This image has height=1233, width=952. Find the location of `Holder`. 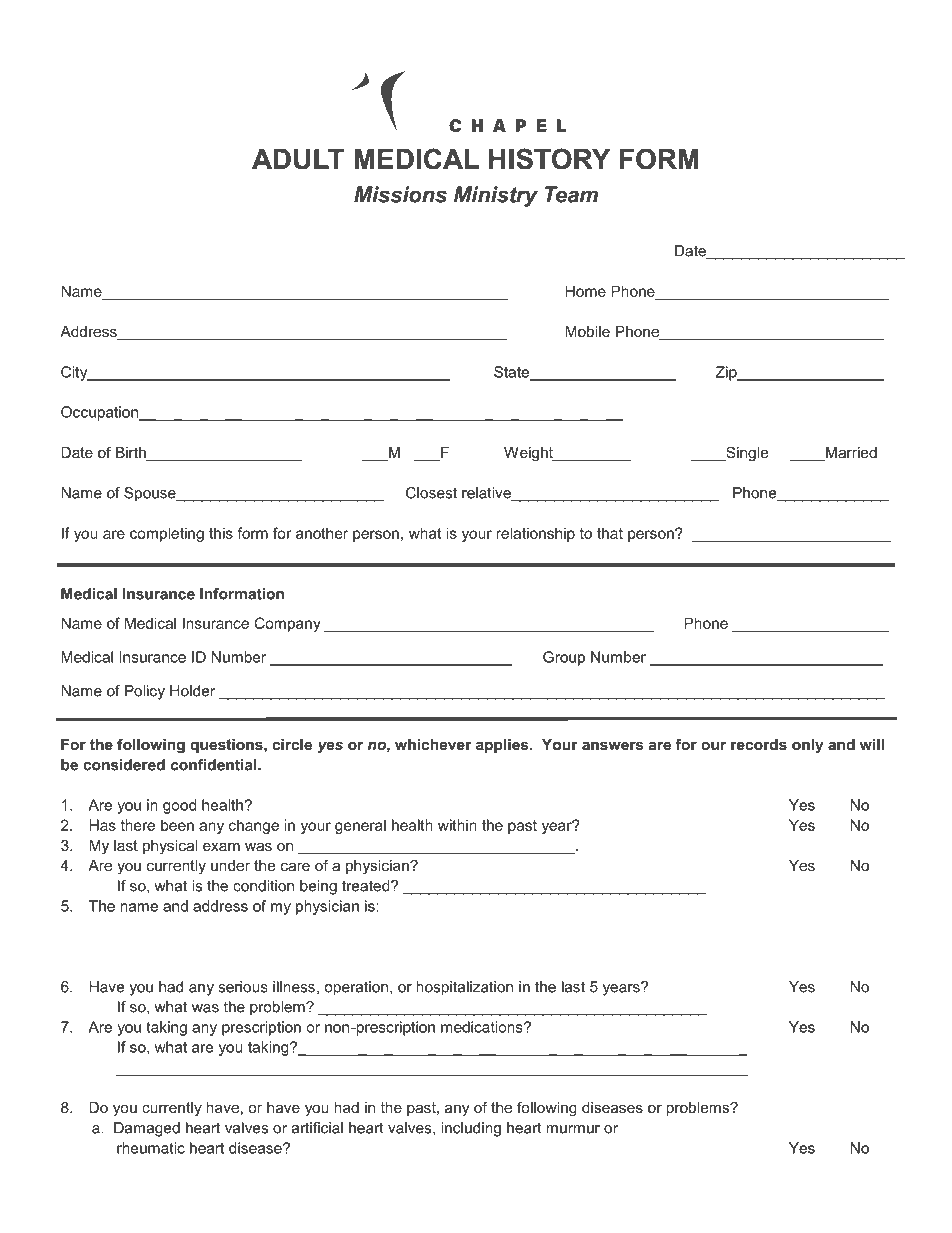

Holder is located at coordinates (192, 691).
